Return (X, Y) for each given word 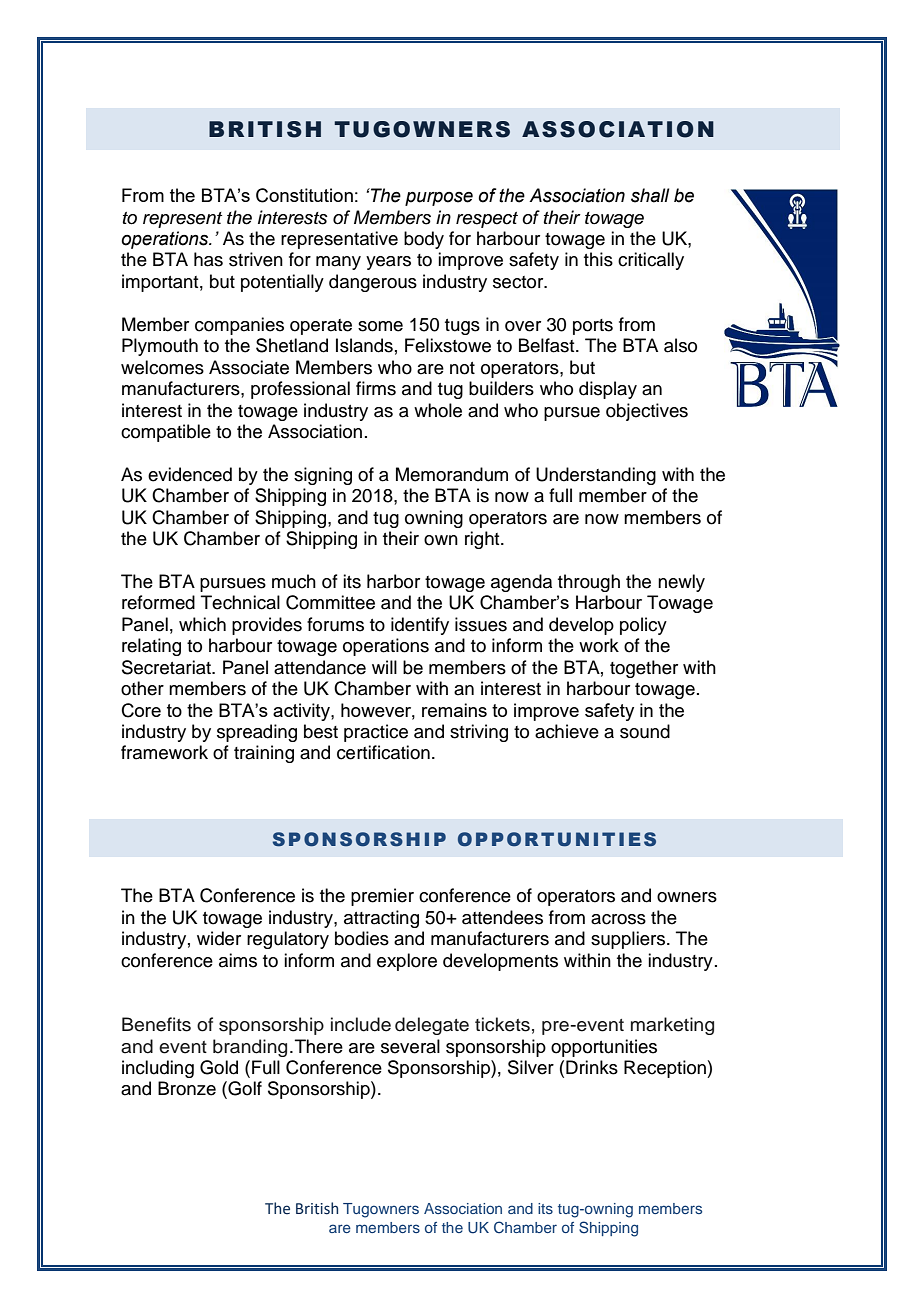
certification (383, 752)
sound (645, 731)
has (208, 259)
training (264, 754)
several (410, 1046)
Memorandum (452, 474)
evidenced (190, 474)
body (424, 240)
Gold (219, 1067)
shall (650, 195)
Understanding (596, 476)
